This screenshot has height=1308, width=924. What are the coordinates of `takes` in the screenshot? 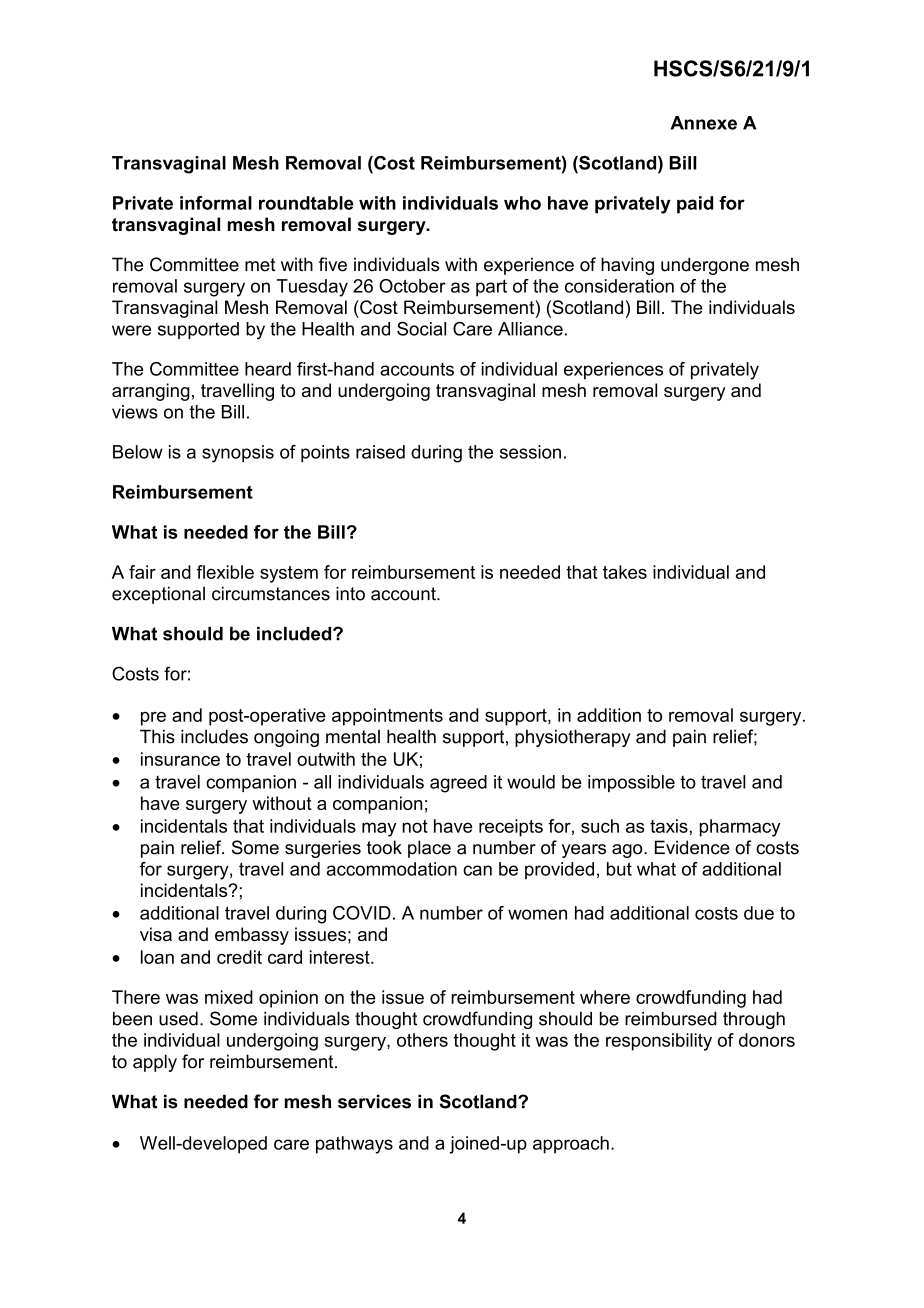 It's located at (625, 572).
